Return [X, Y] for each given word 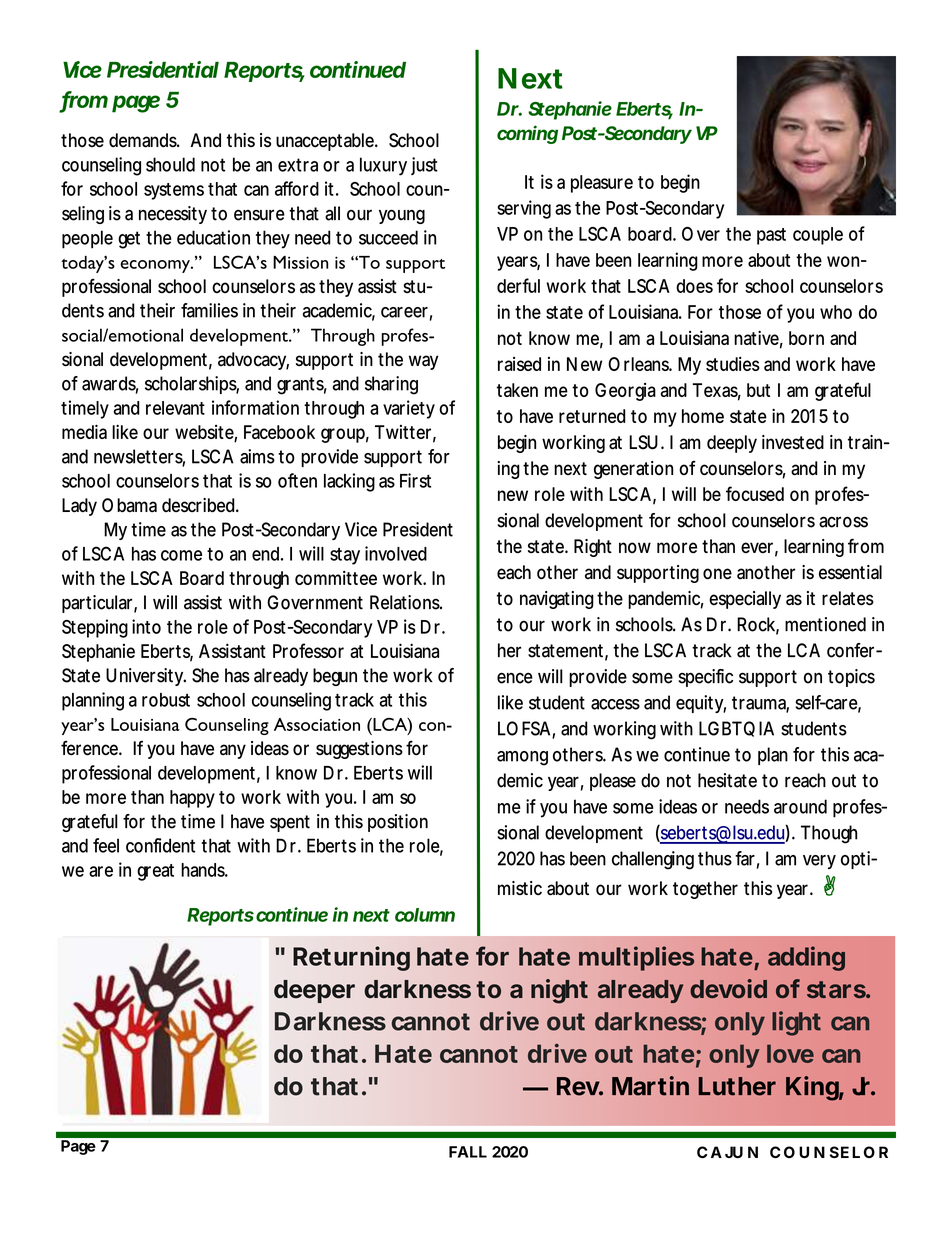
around [800, 806]
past [771, 236]
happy [192, 799]
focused [755, 493]
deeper [314, 991]
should [170, 164]
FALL [468, 1152]
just [424, 166]
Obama [129, 505]
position [398, 823]
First [415, 480]
